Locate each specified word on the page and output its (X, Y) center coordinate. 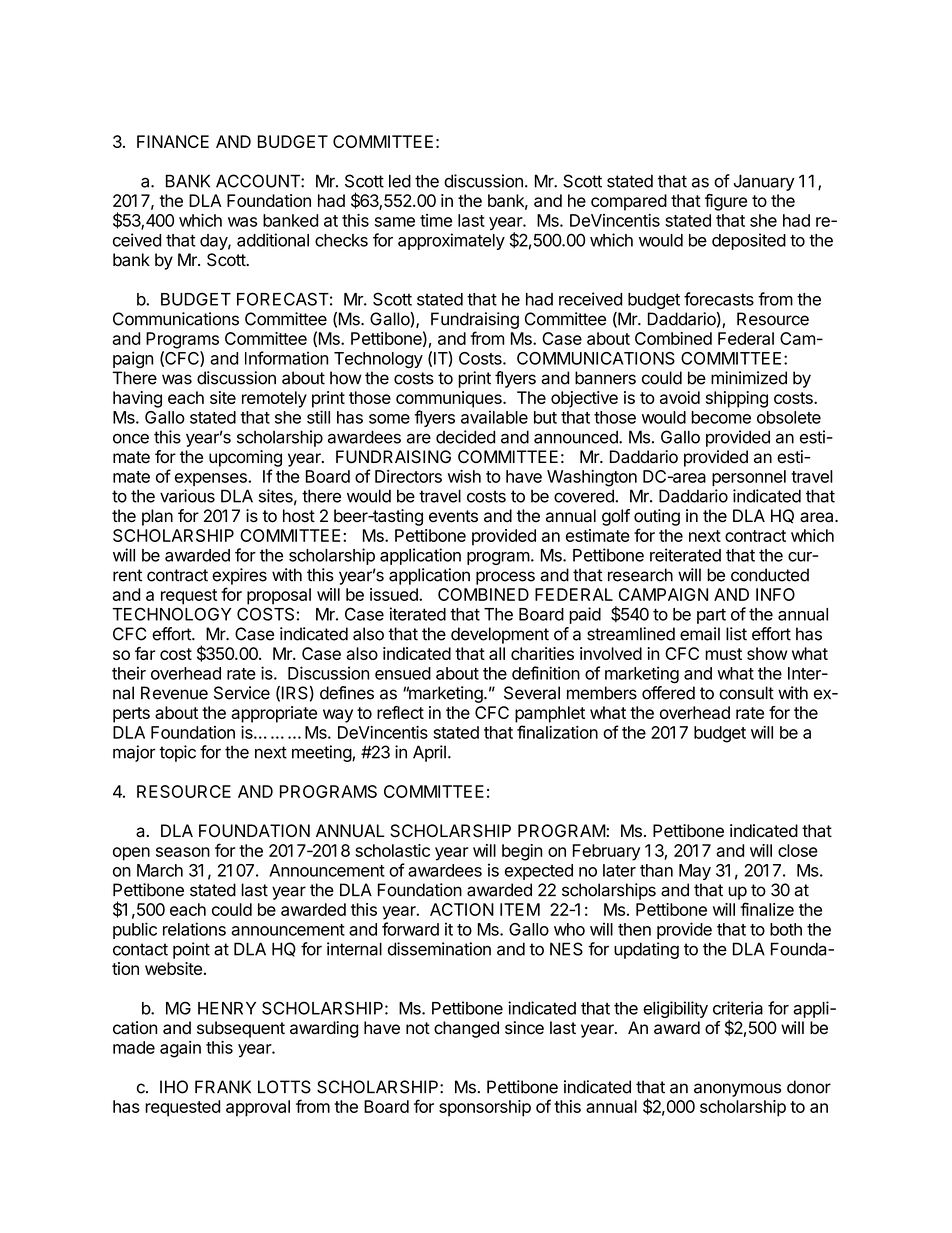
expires (239, 576)
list (736, 634)
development (500, 635)
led (400, 181)
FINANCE (173, 141)
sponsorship (485, 1108)
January (764, 182)
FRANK (223, 1087)
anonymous (737, 1090)
